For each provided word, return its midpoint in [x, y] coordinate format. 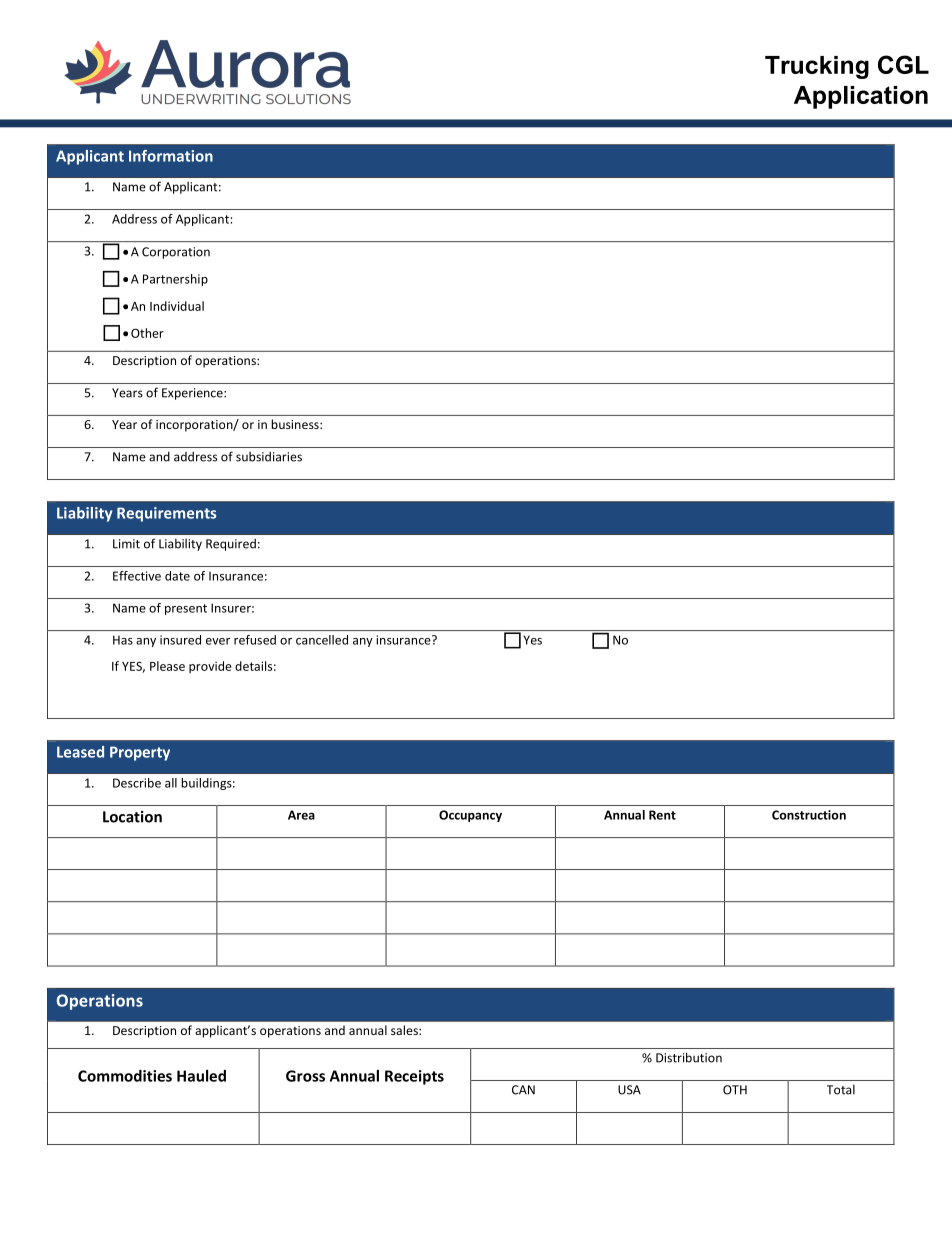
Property [140, 753]
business [296, 424]
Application [861, 97]
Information [171, 156]
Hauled [201, 1076]
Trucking [817, 67]
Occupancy [470, 816]
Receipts [414, 1077]
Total [841, 1090]
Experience [193, 394]
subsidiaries [269, 457]
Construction [809, 815]
